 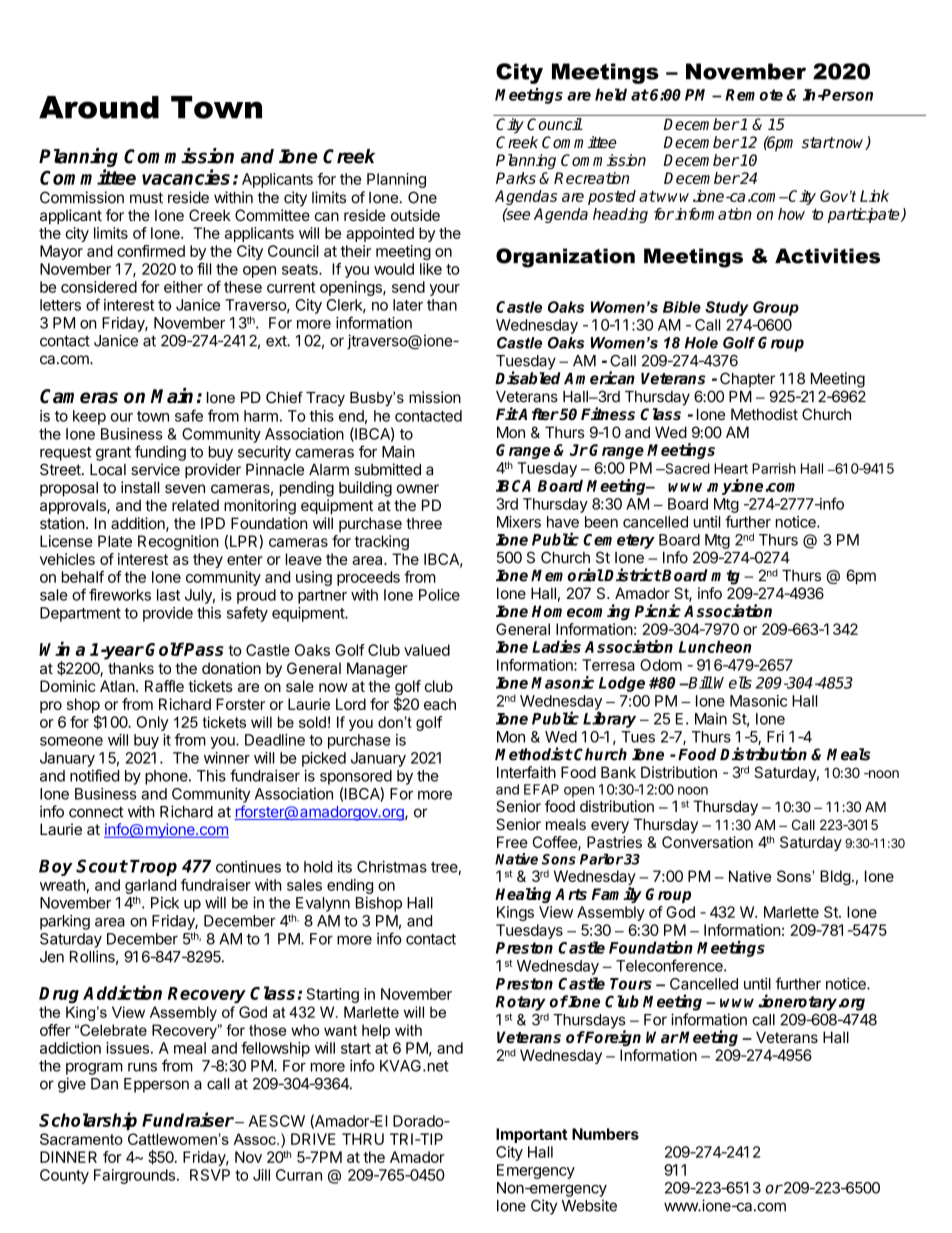 I want to click on Disabled, so click(x=528, y=378).
